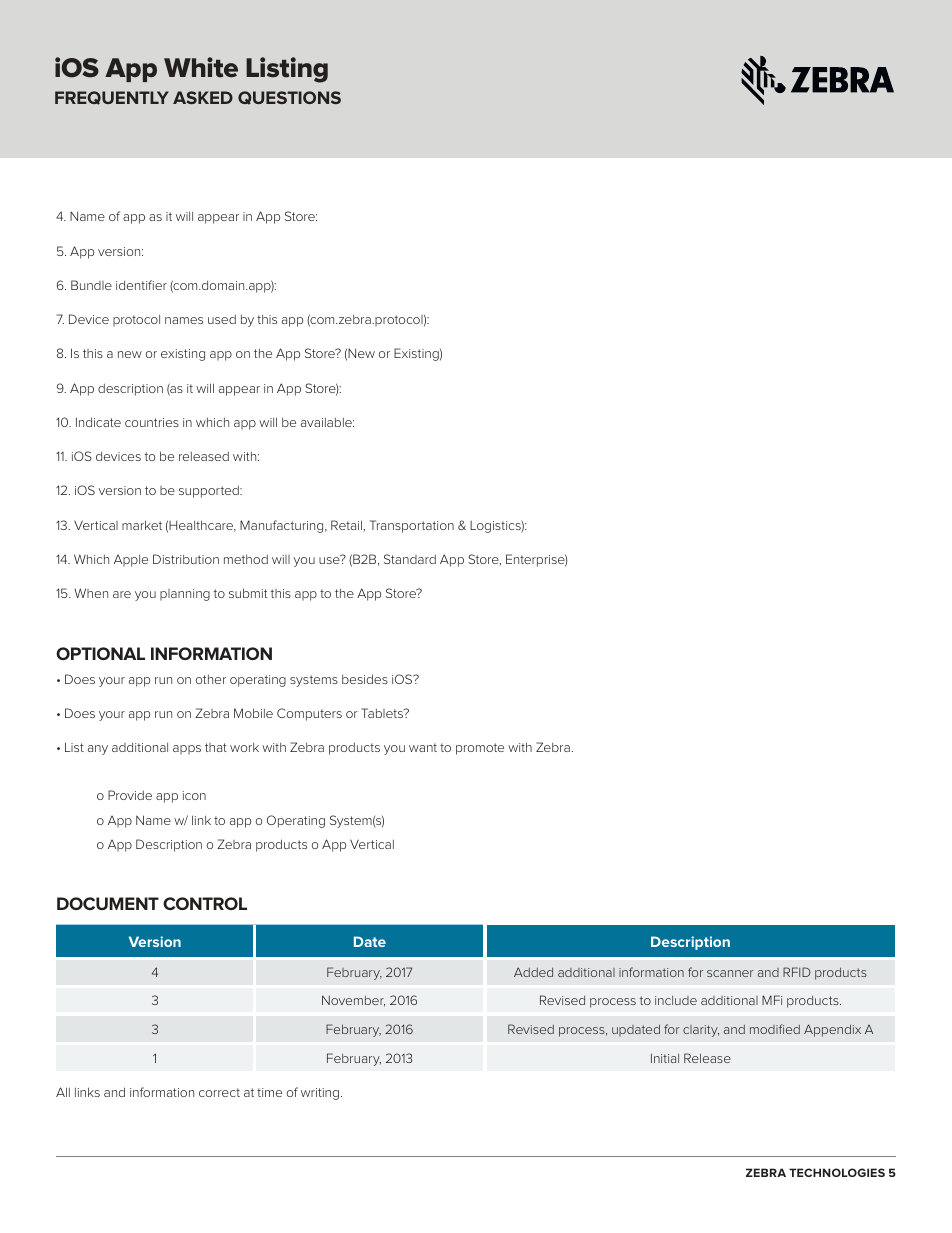 The image size is (952, 1233). What do you see at coordinates (203, 97) in the screenshot?
I see `ASKED` at bounding box center [203, 97].
